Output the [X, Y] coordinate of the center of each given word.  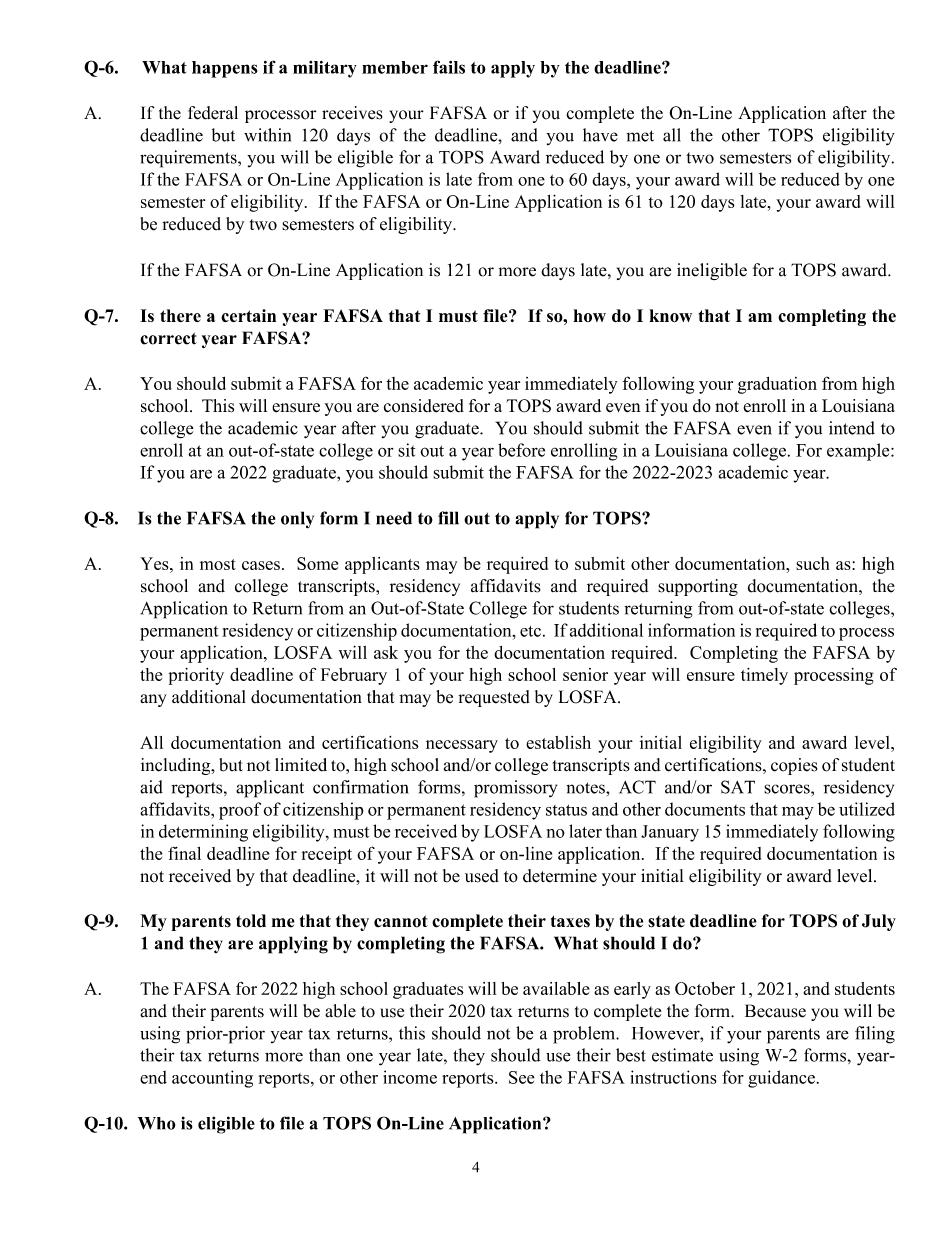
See [522, 1077]
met [640, 136]
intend [852, 428]
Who [156, 1123]
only [297, 520]
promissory [515, 789]
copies [794, 766]
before [521, 450]
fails [449, 67]
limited [301, 765]
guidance [781, 1079]
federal [213, 113]
